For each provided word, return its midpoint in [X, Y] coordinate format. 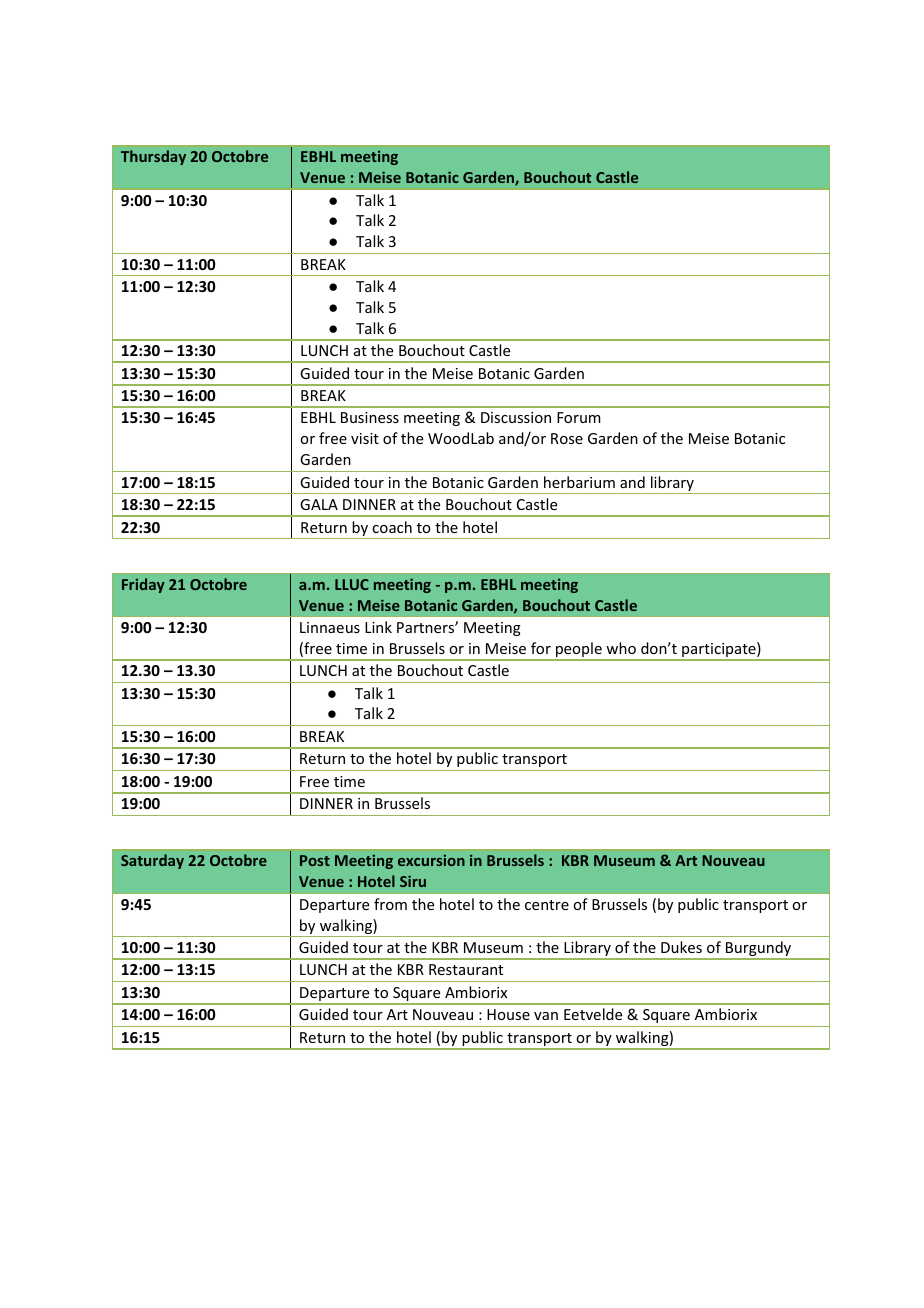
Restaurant [466, 969]
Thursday [153, 157]
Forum [579, 417]
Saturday [152, 861]
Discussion [516, 417]
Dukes [681, 947]
